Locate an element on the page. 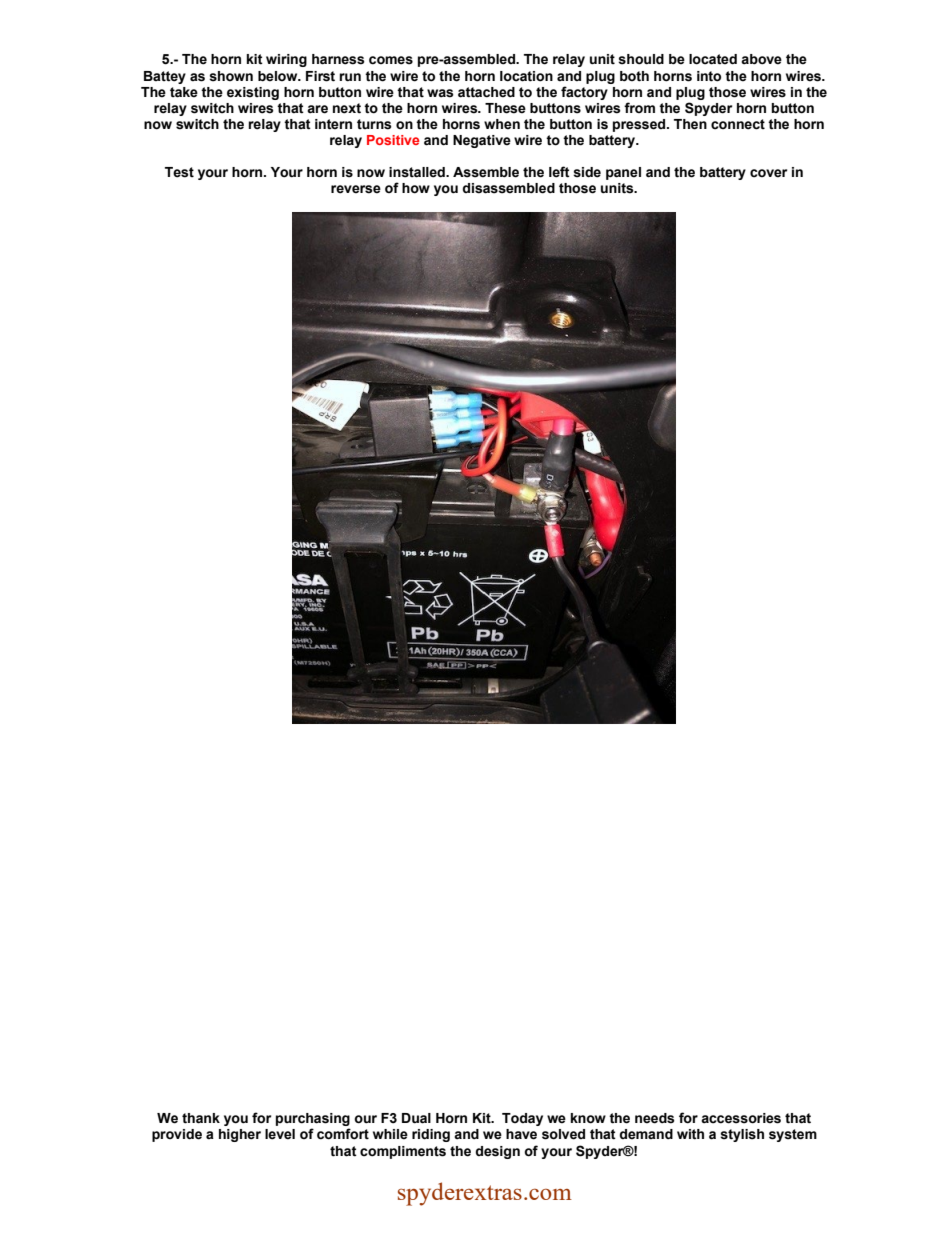 This document has width=952, height=1233. left is located at coordinates (559, 172).
